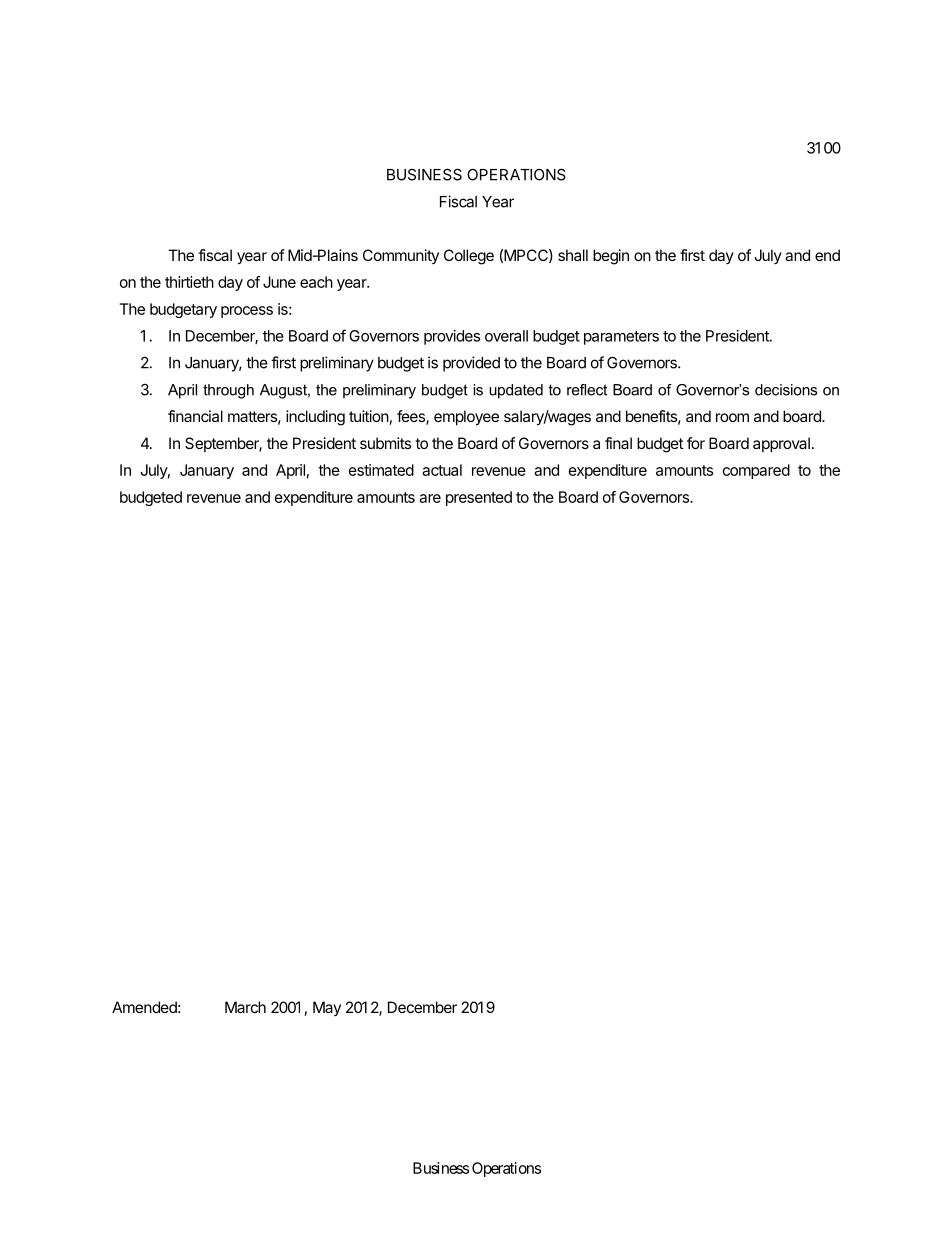  I want to click on begin, so click(611, 257).
